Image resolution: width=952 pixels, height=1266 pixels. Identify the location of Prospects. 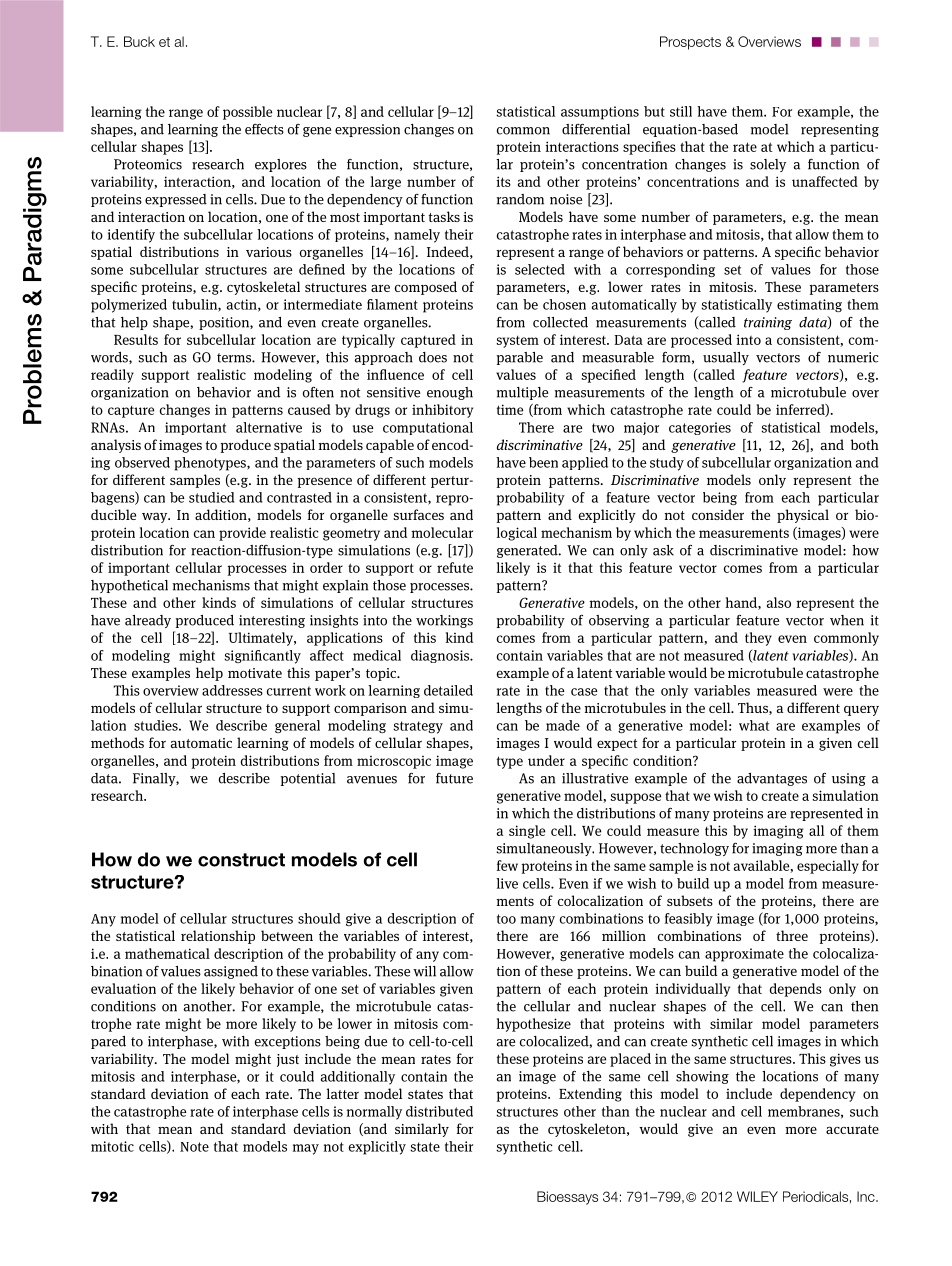
(690, 43).
